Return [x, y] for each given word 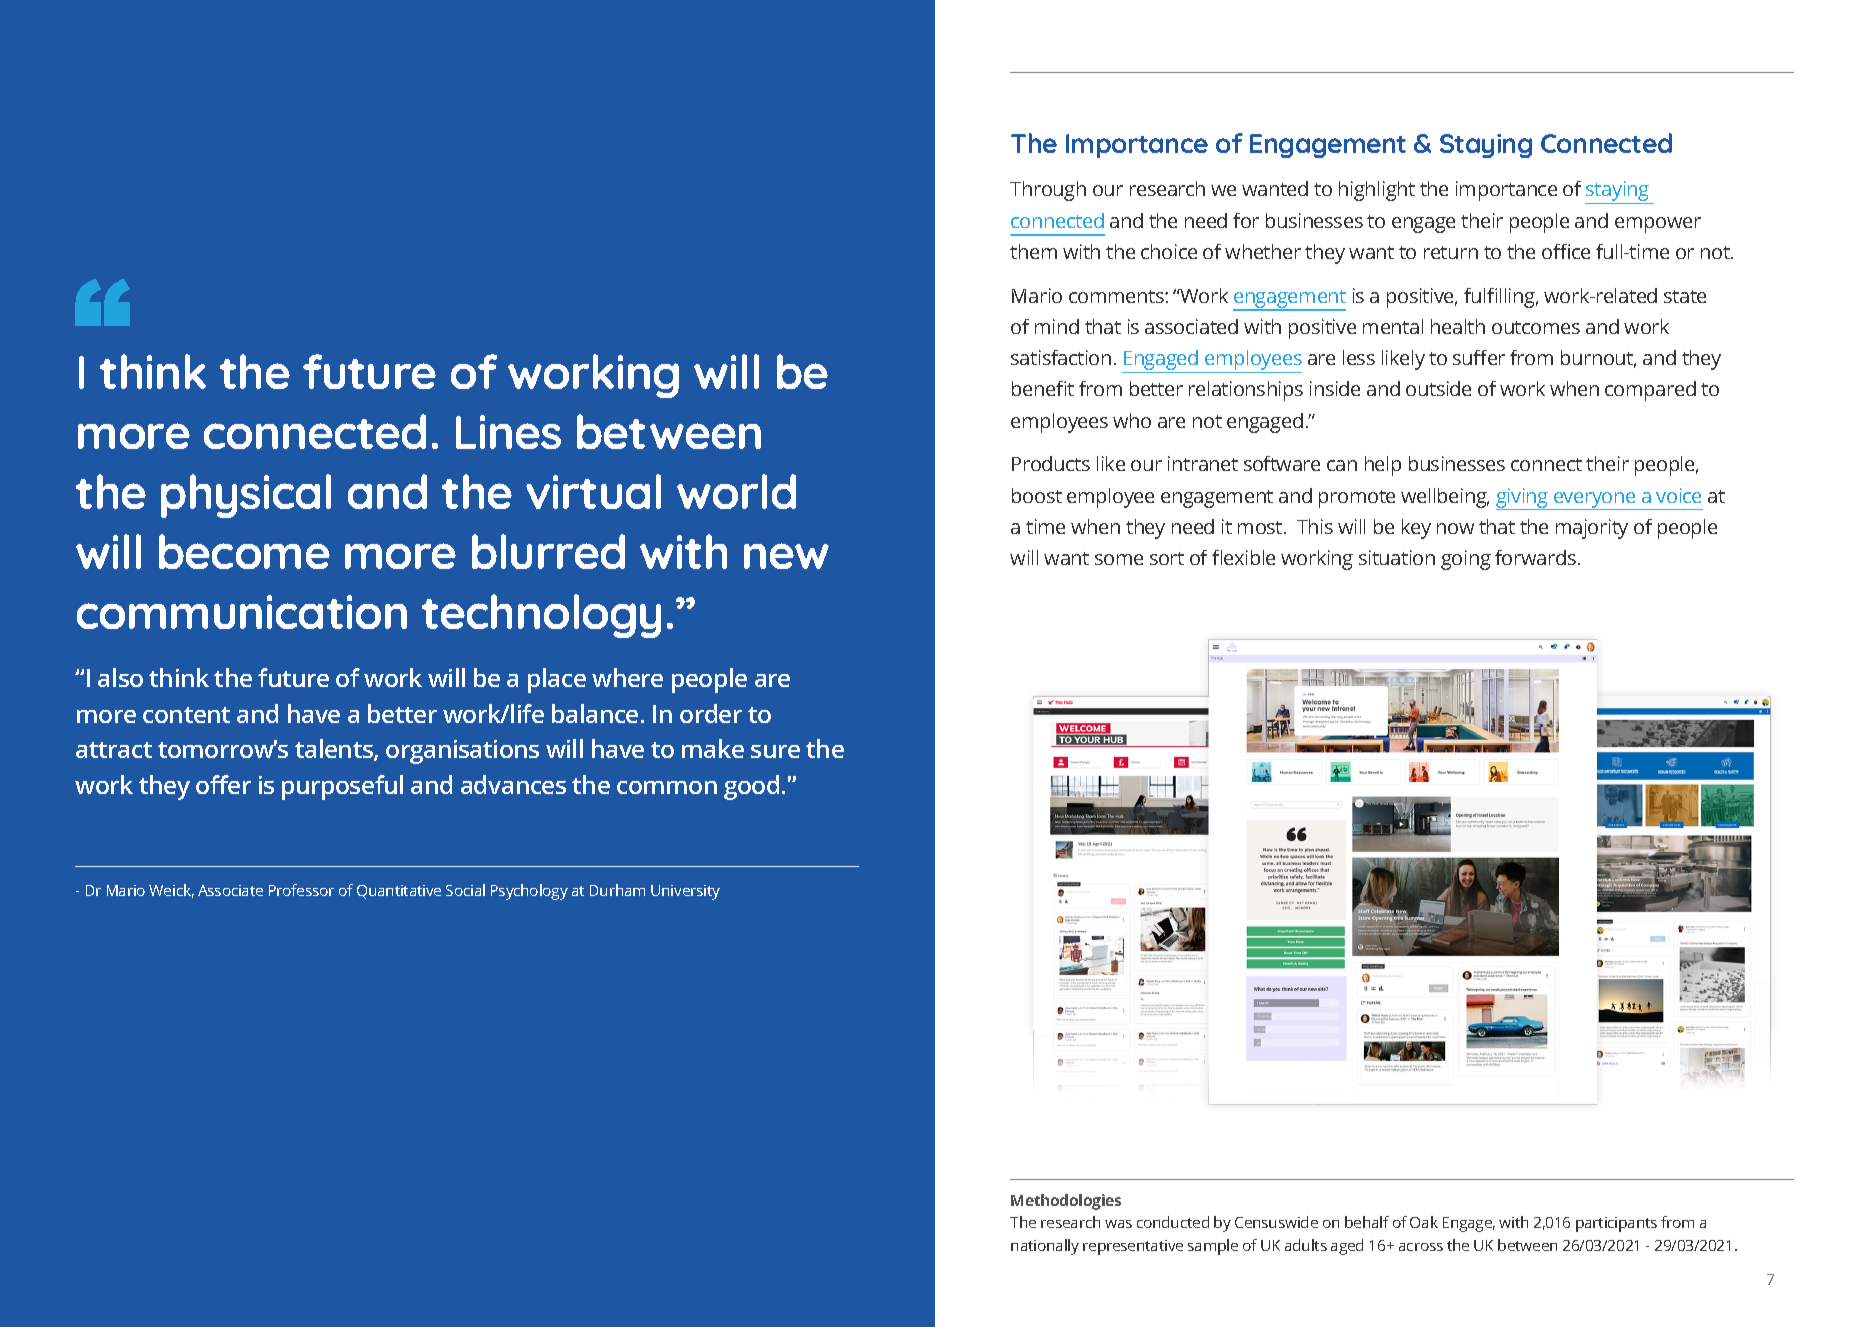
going [1466, 560]
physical [246, 496]
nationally [1045, 1247]
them [1033, 251]
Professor [301, 890]
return [1451, 252]
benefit [1043, 388]
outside [1438, 388]
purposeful [342, 787]
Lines [508, 432]
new [786, 556]
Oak [1424, 1222]
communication [242, 612]
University [685, 892]
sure [775, 751]
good [751, 787]
